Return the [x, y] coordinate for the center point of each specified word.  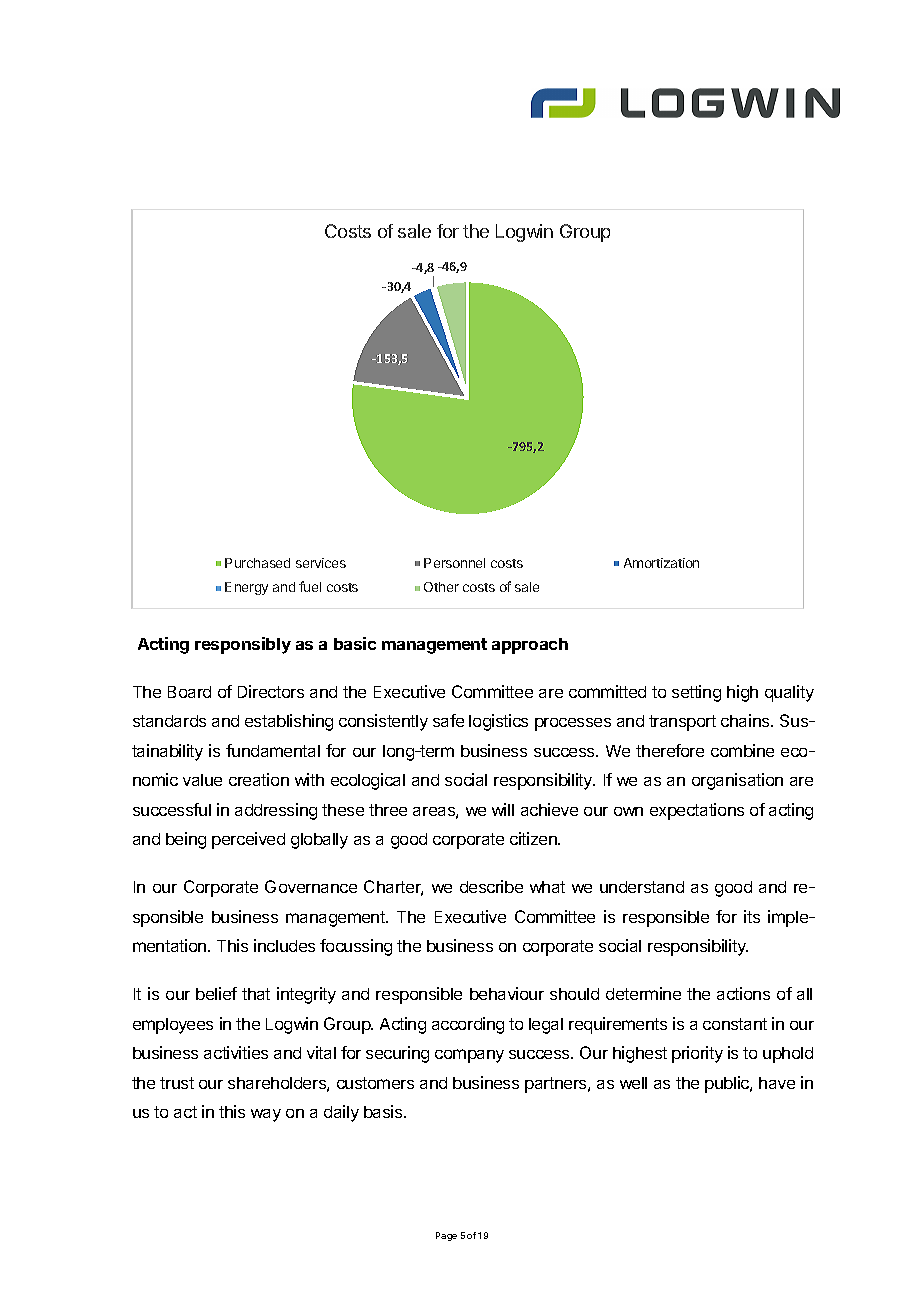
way [266, 1115]
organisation [737, 781]
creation [259, 779]
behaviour [507, 993]
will [503, 809]
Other [441, 587]
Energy [246, 588]
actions [743, 993]
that [256, 994]
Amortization [661, 563]
